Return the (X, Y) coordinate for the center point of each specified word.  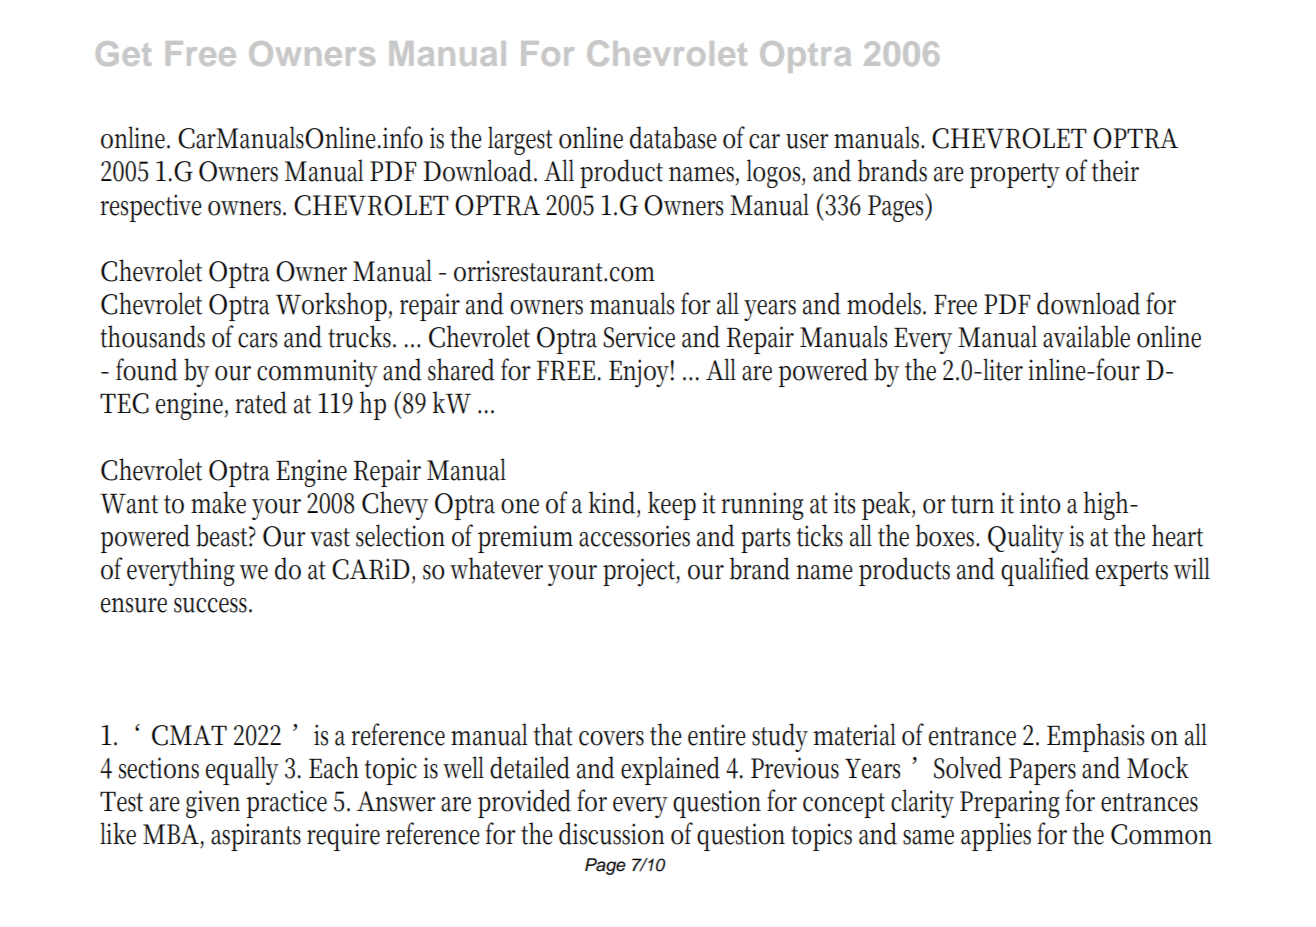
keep (672, 505)
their (1115, 170)
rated (261, 402)
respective (151, 208)
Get (123, 53)
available (1086, 336)
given (213, 804)
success (213, 605)
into (1040, 503)
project (641, 572)
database (673, 137)
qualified (1045, 571)
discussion (612, 833)
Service (639, 337)
